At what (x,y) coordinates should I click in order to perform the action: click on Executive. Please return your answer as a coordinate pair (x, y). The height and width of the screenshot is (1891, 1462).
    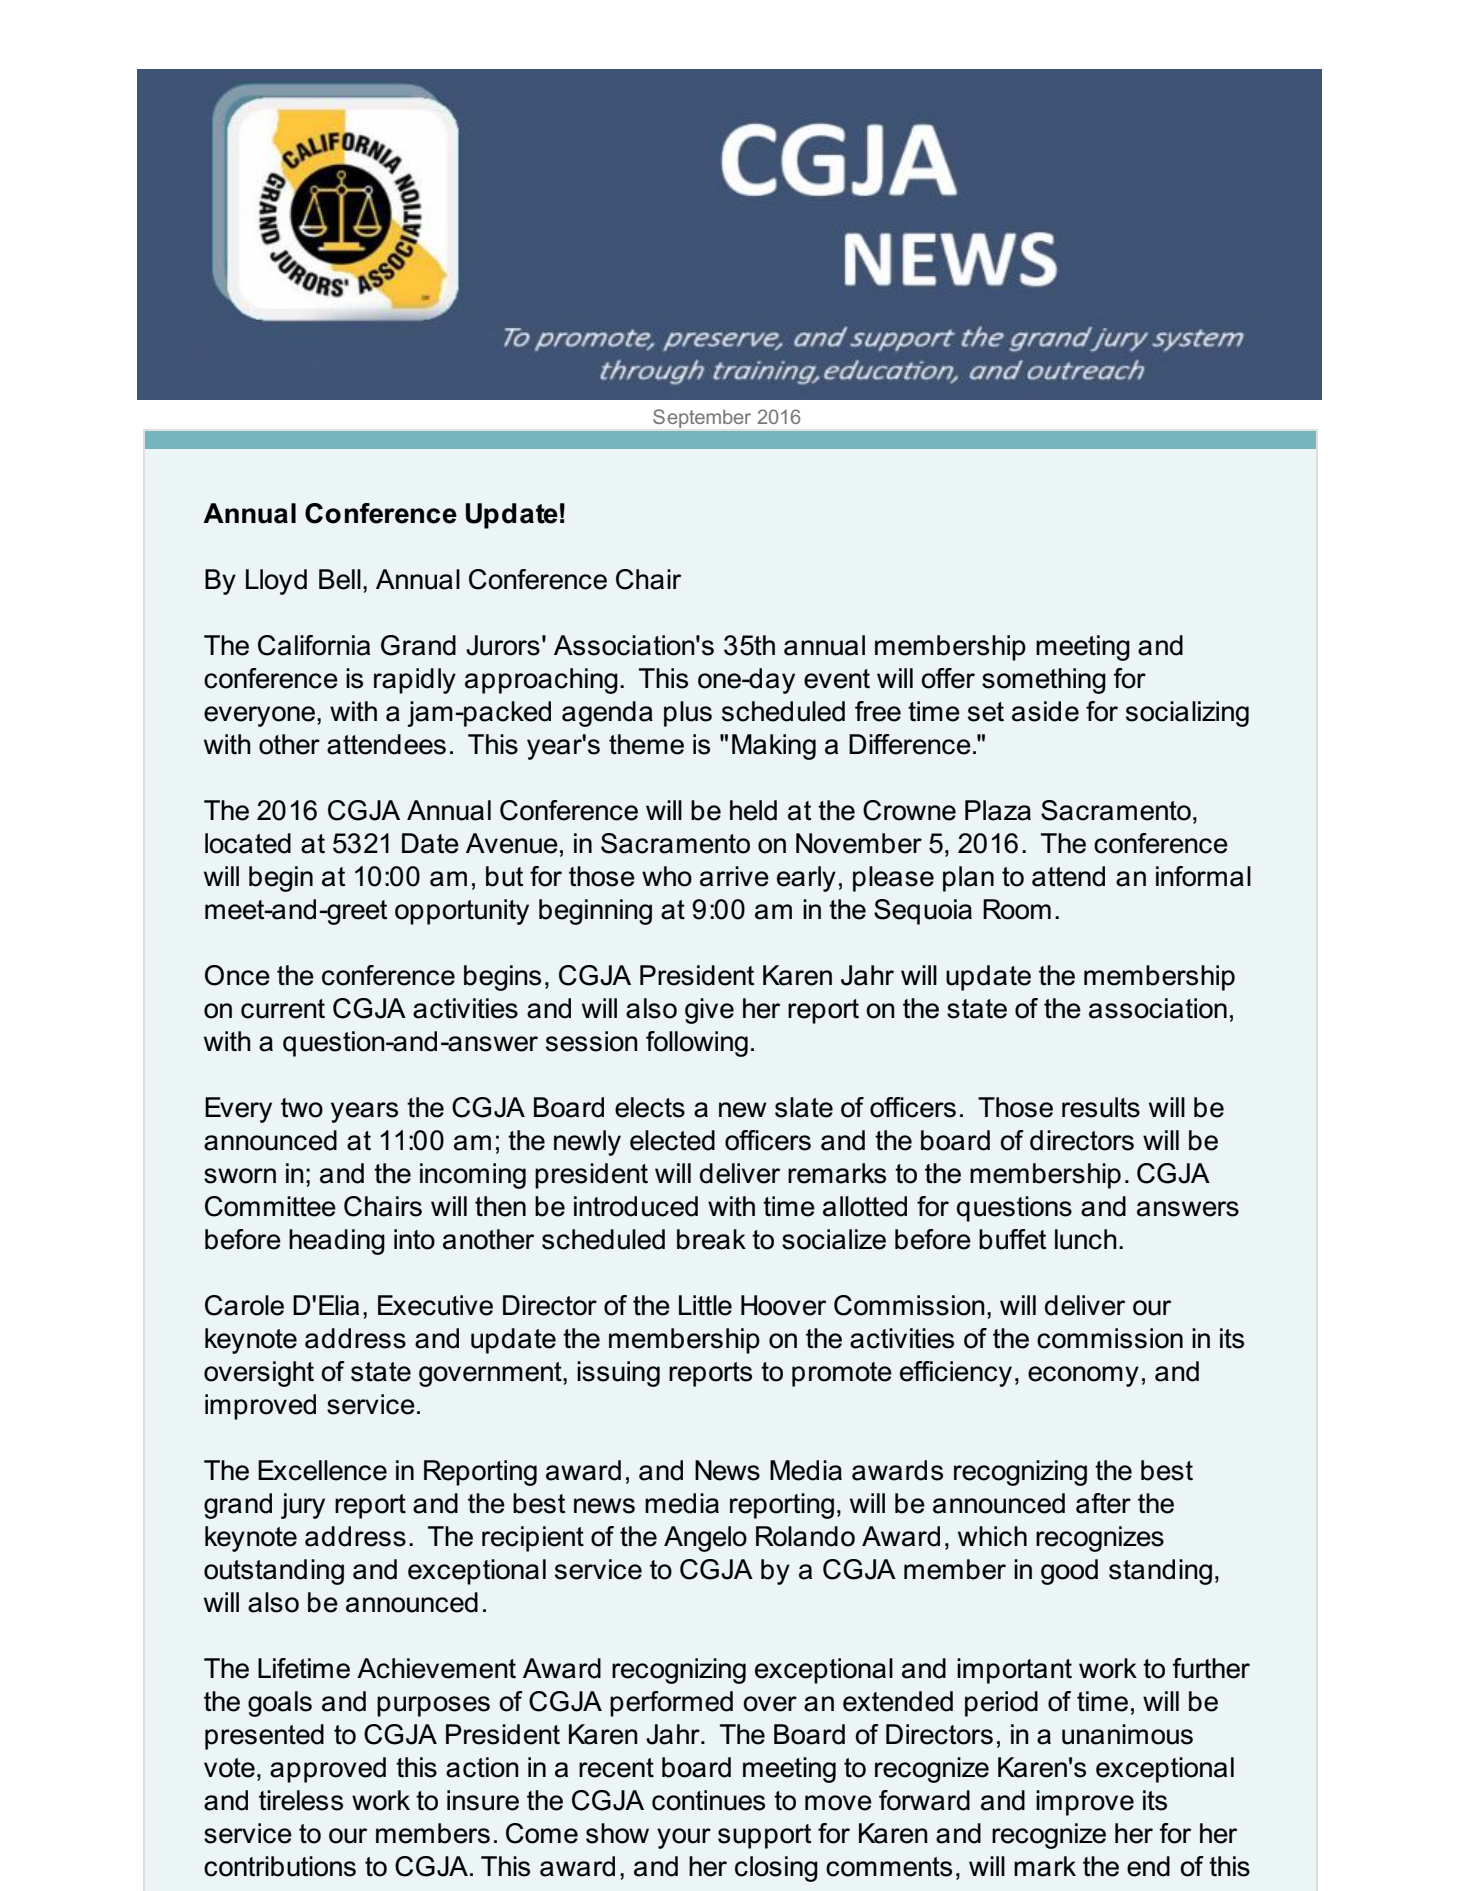
    Looking at the image, I should click on (435, 1305).
